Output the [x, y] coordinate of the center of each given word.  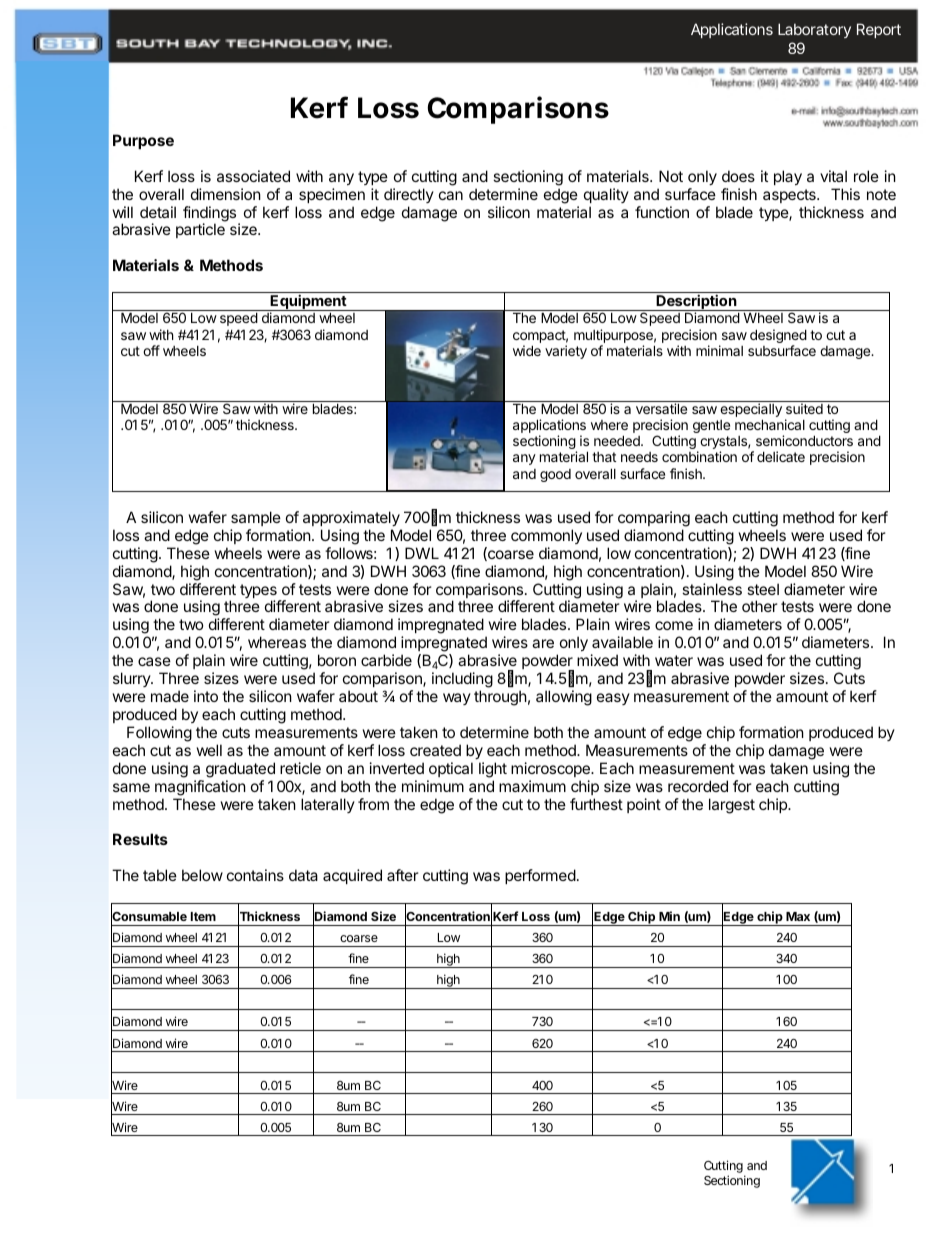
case [154, 661]
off [151, 350]
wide [527, 350]
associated [253, 176]
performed [540, 876]
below [202, 875]
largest [732, 806]
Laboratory [814, 30]
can [451, 195]
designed [778, 337]
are [543, 643]
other [760, 606]
